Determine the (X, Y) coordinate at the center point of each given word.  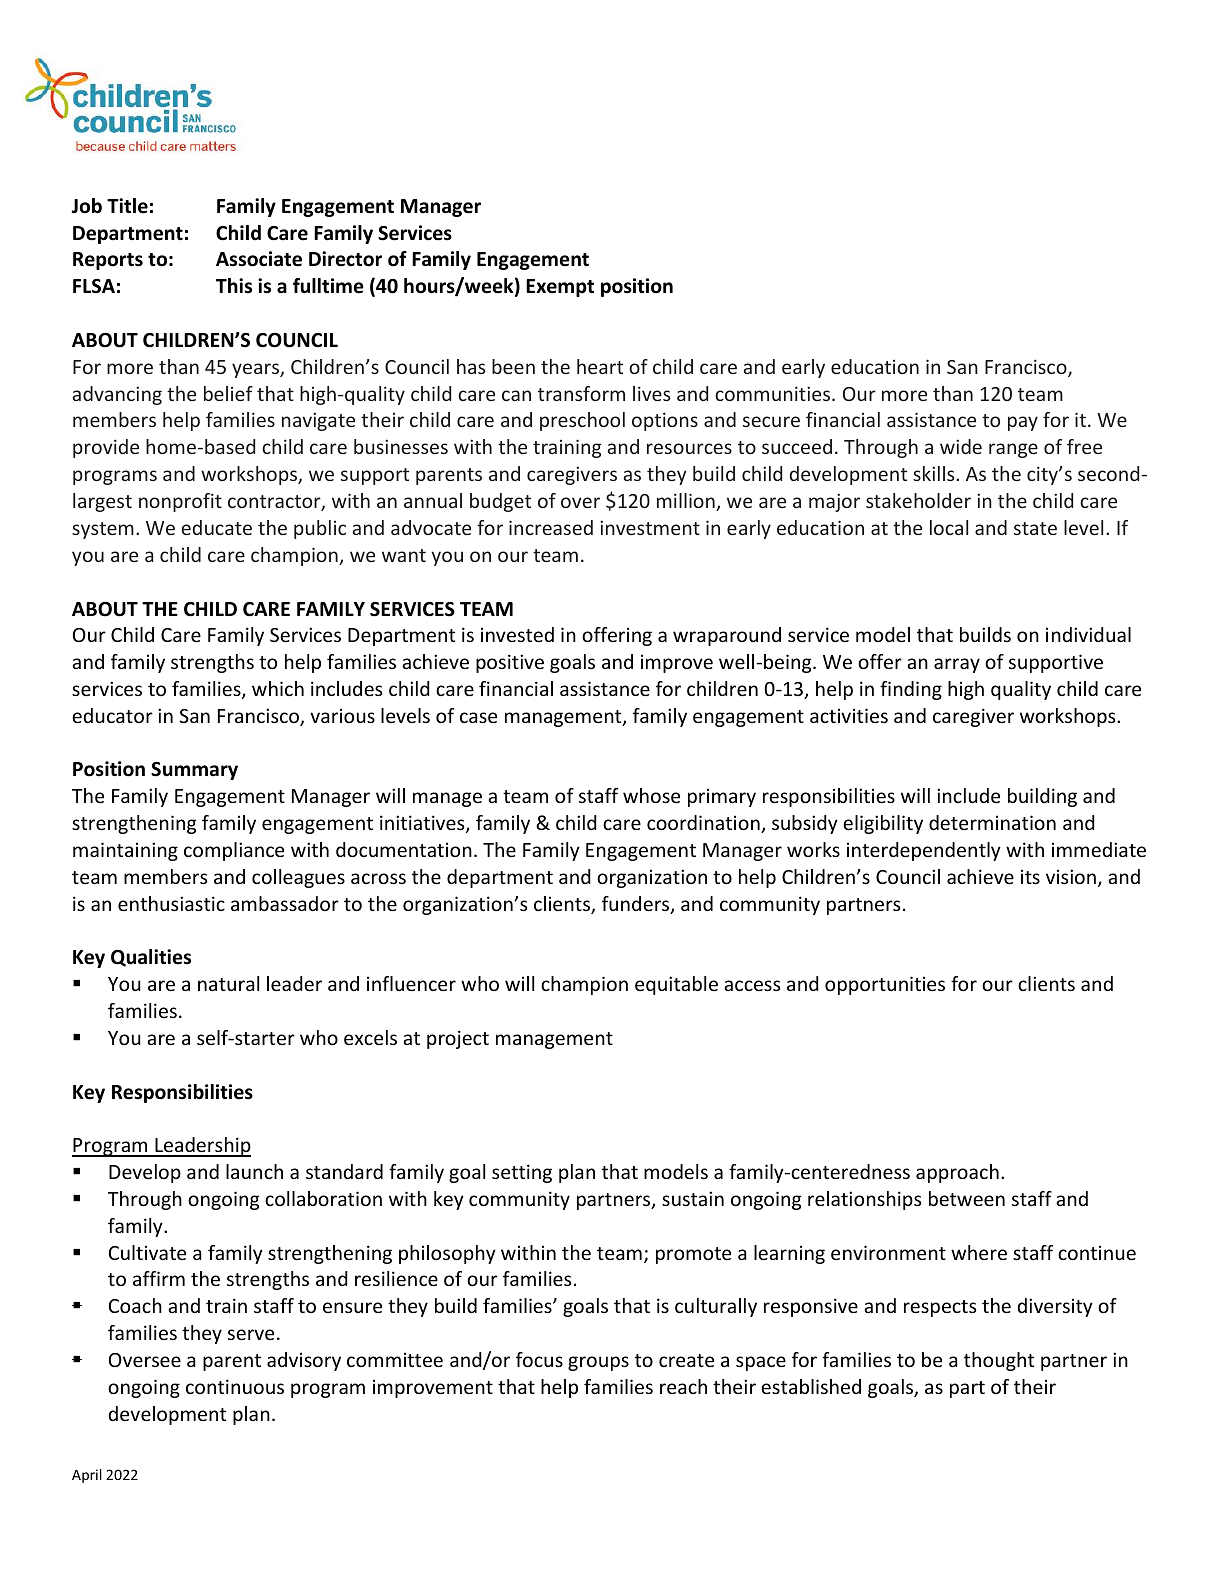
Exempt (560, 288)
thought (999, 1361)
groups (598, 1363)
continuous (235, 1386)
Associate (259, 259)
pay (1023, 423)
